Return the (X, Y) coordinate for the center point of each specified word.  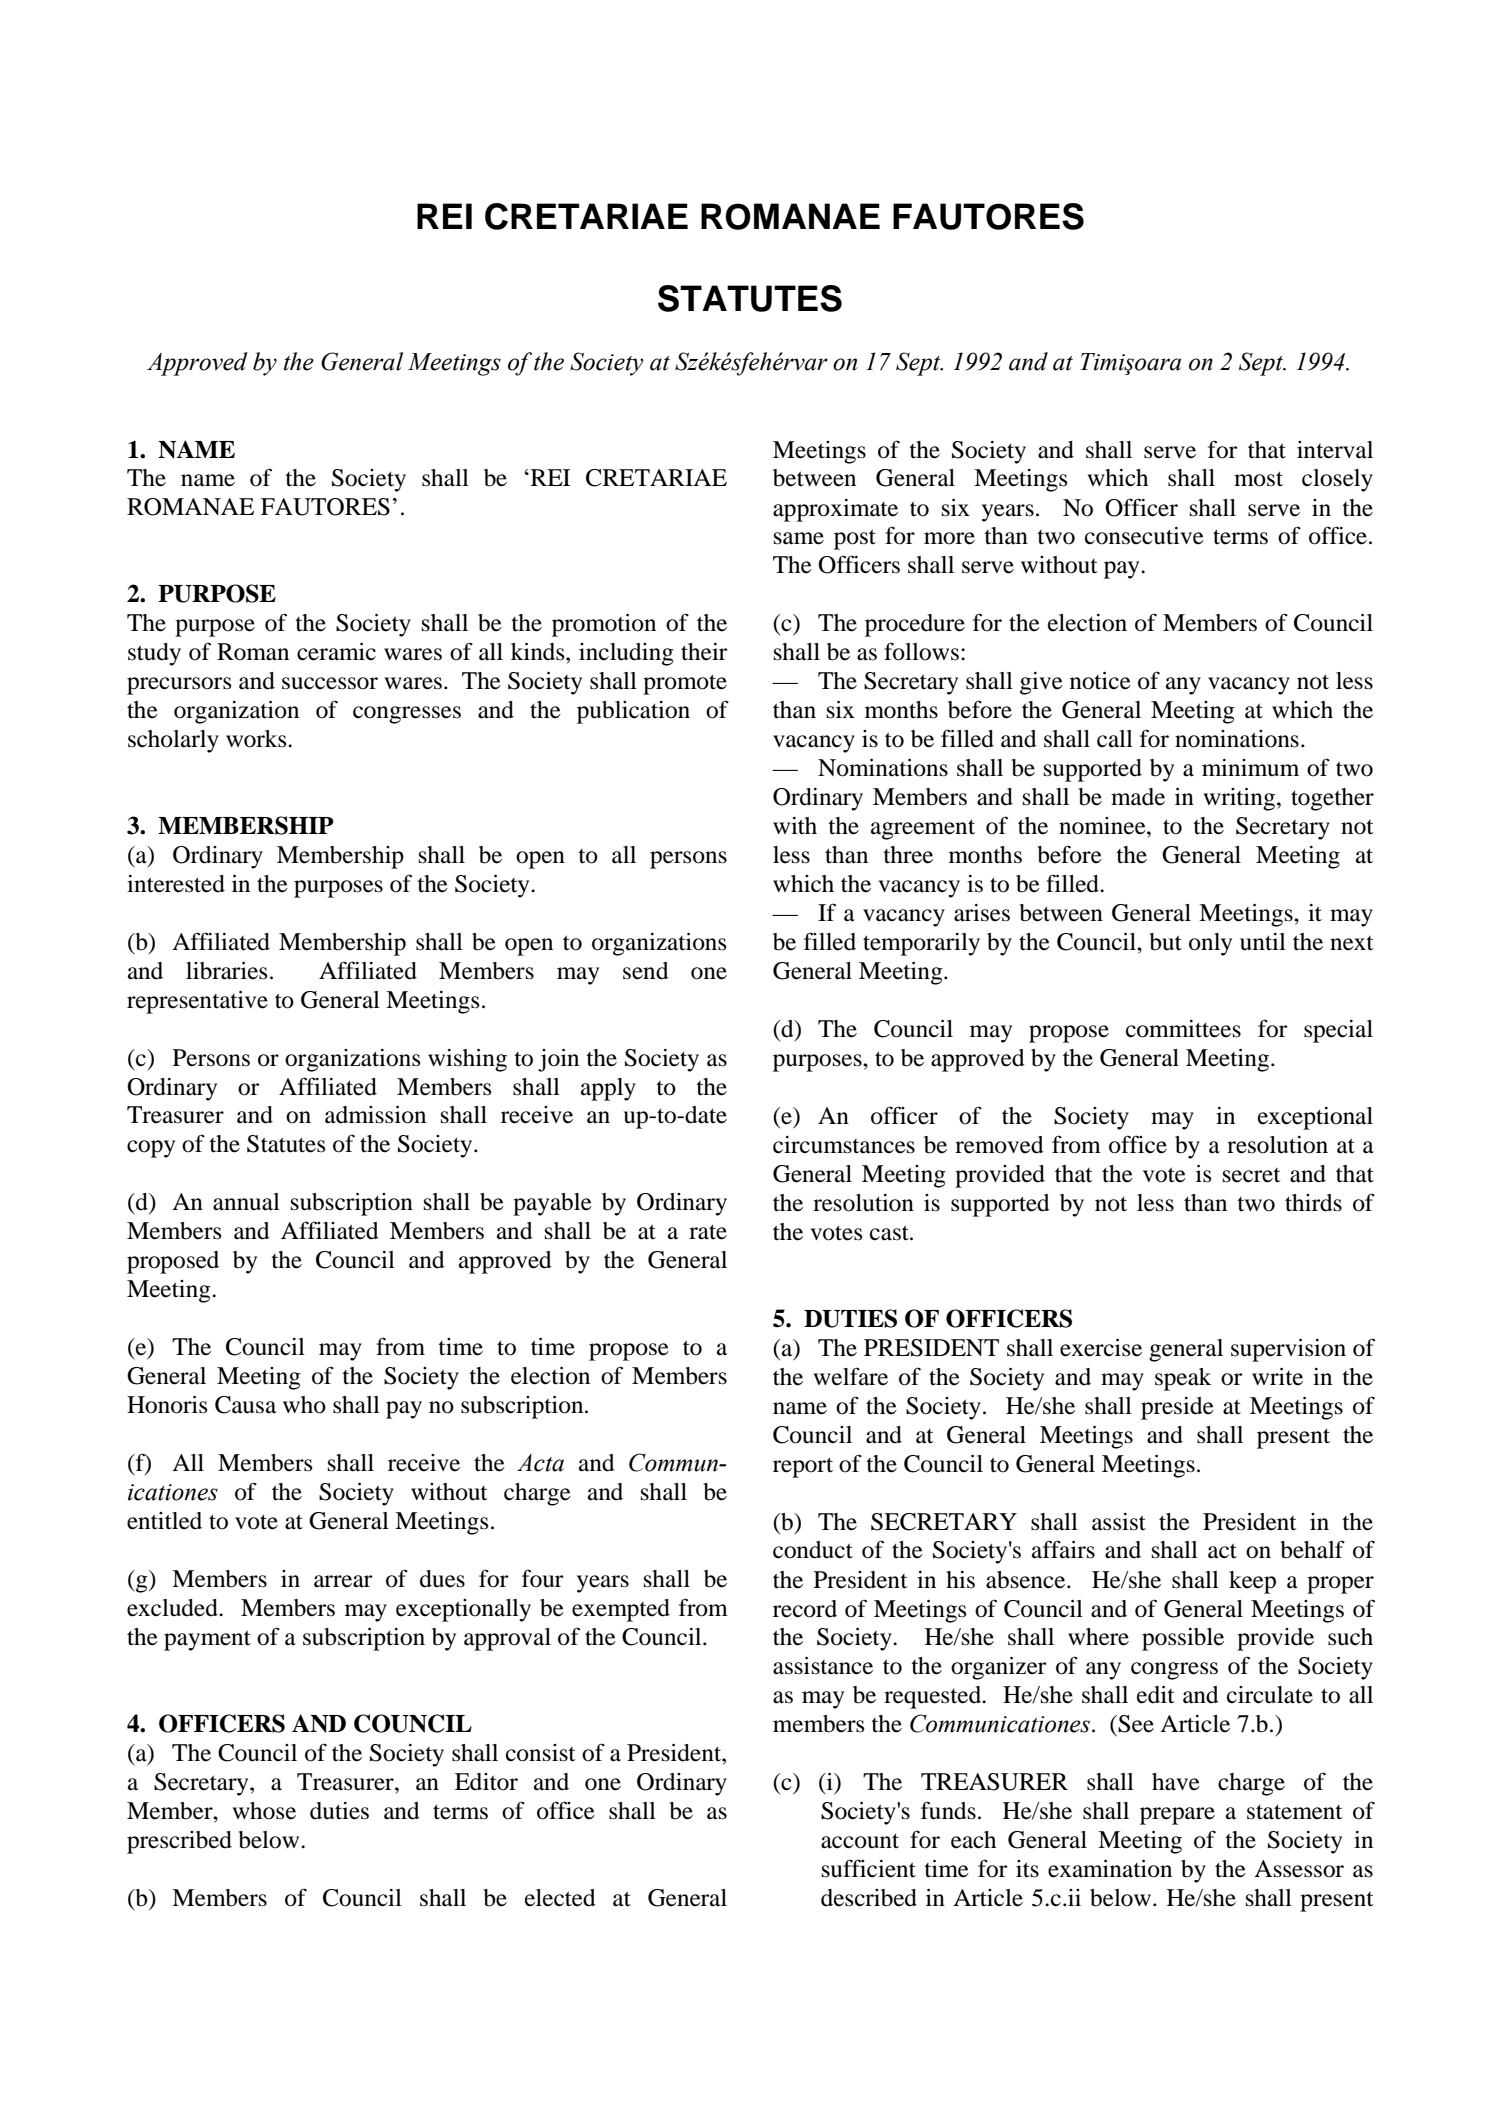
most (1258, 479)
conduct (813, 1550)
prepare (1177, 1816)
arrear (343, 1581)
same (799, 538)
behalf (1313, 1549)
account (860, 1841)
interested (176, 884)
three (908, 855)
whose (264, 1811)
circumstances (844, 1145)
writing (1240, 799)
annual (246, 1202)
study (154, 654)
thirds (1313, 1203)
